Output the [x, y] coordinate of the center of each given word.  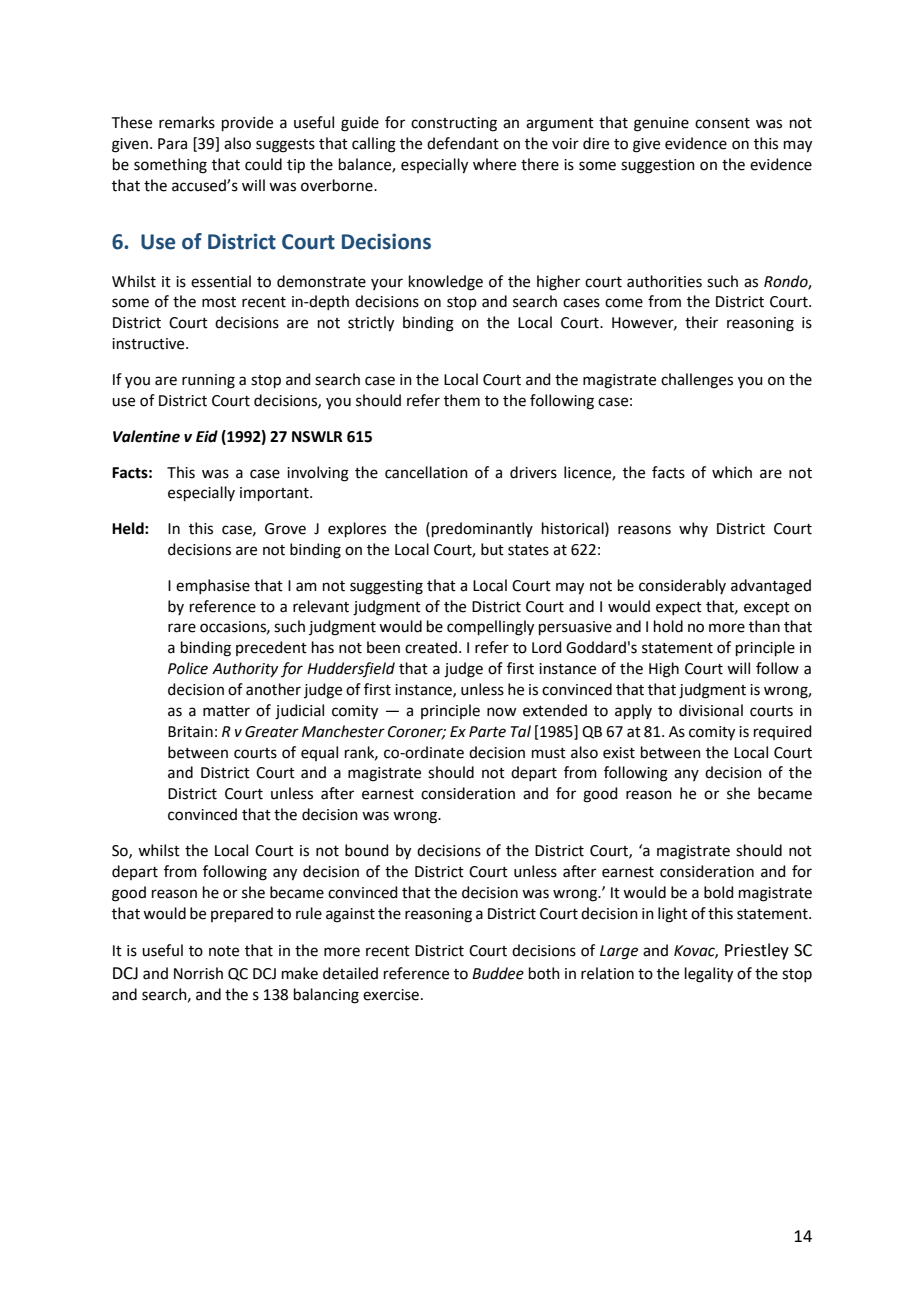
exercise [391, 995]
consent [722, 123]
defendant [463, 143]
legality [709, 975]
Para [172, 144]
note [224, 951]
